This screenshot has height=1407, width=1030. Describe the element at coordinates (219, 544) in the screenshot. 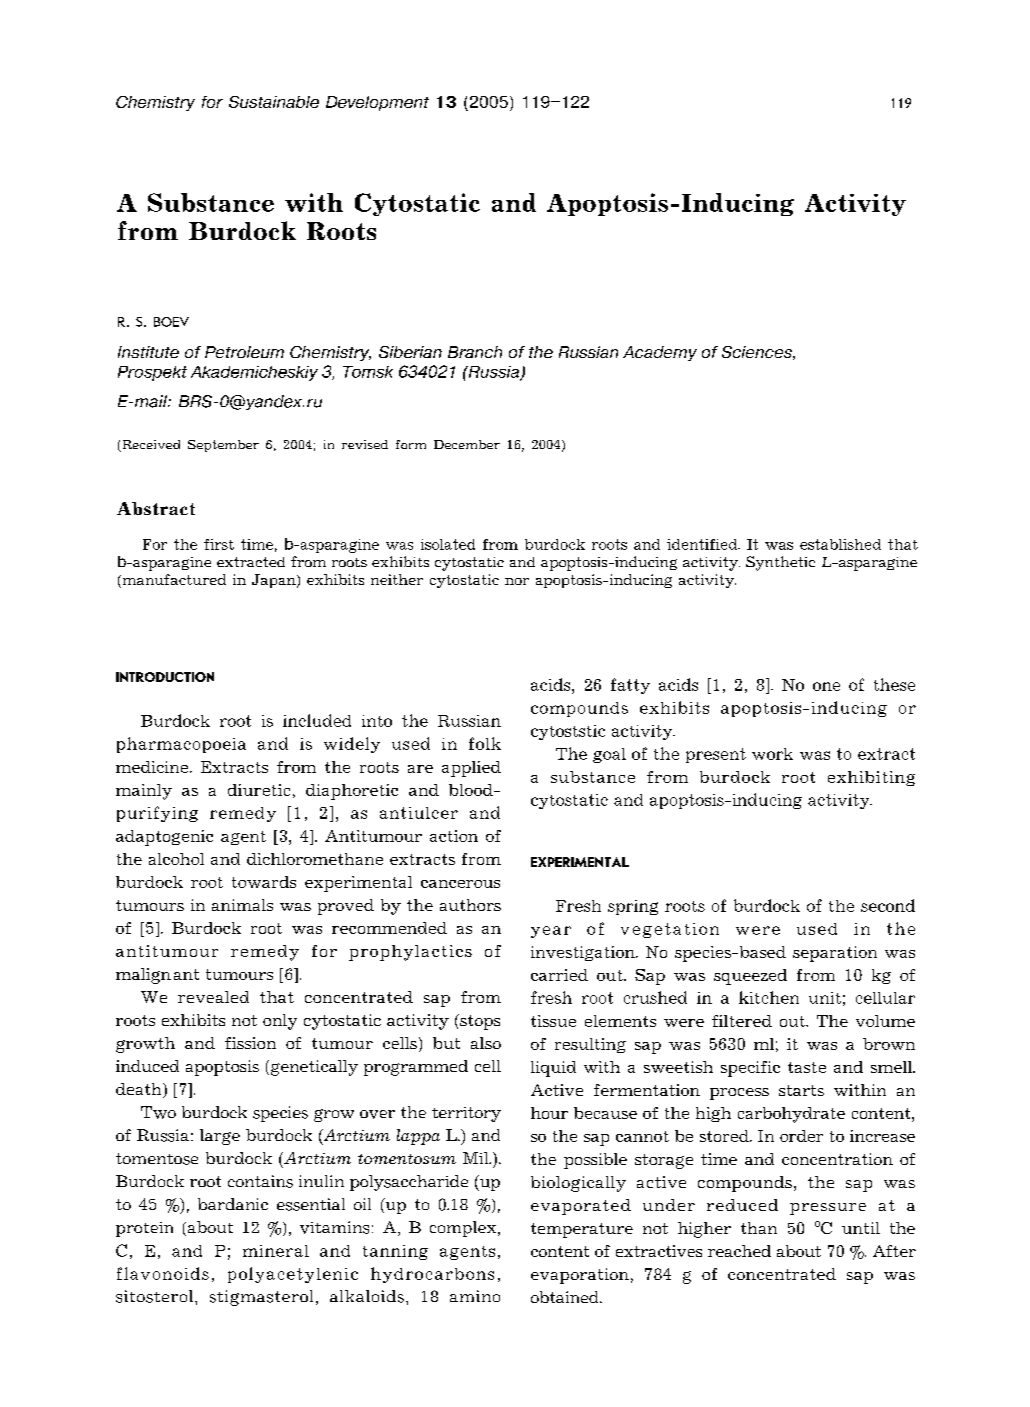

I see `first` at that location.
